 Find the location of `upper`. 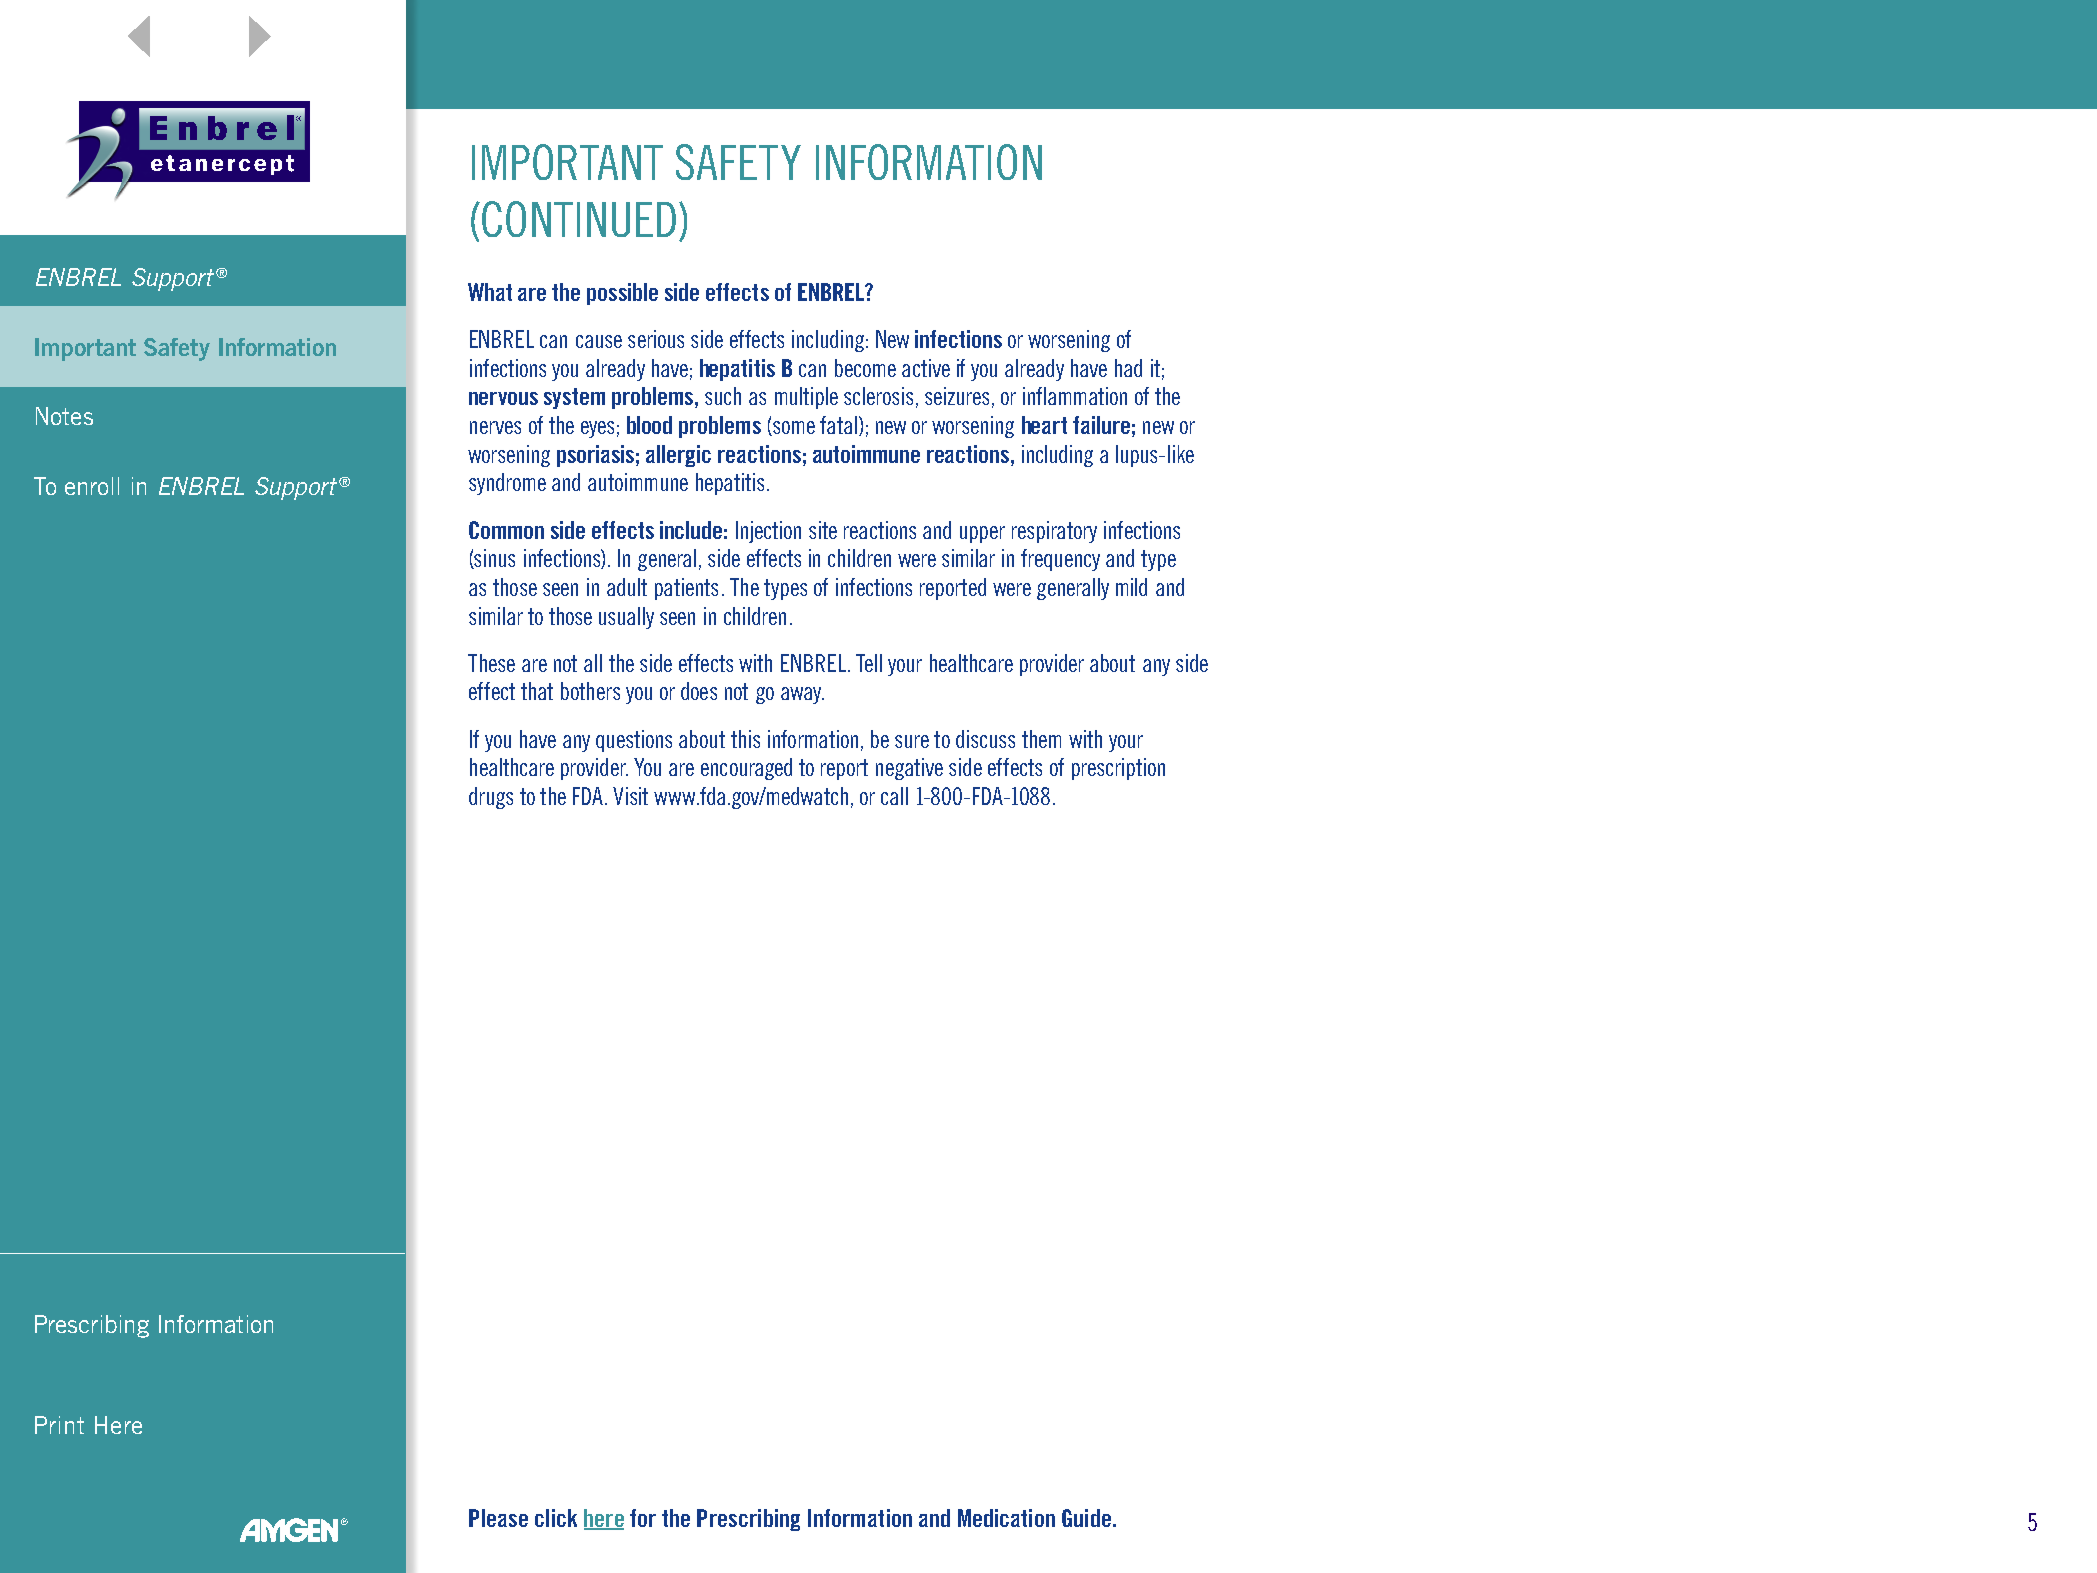

upper is located at coordinates (982, 534).
